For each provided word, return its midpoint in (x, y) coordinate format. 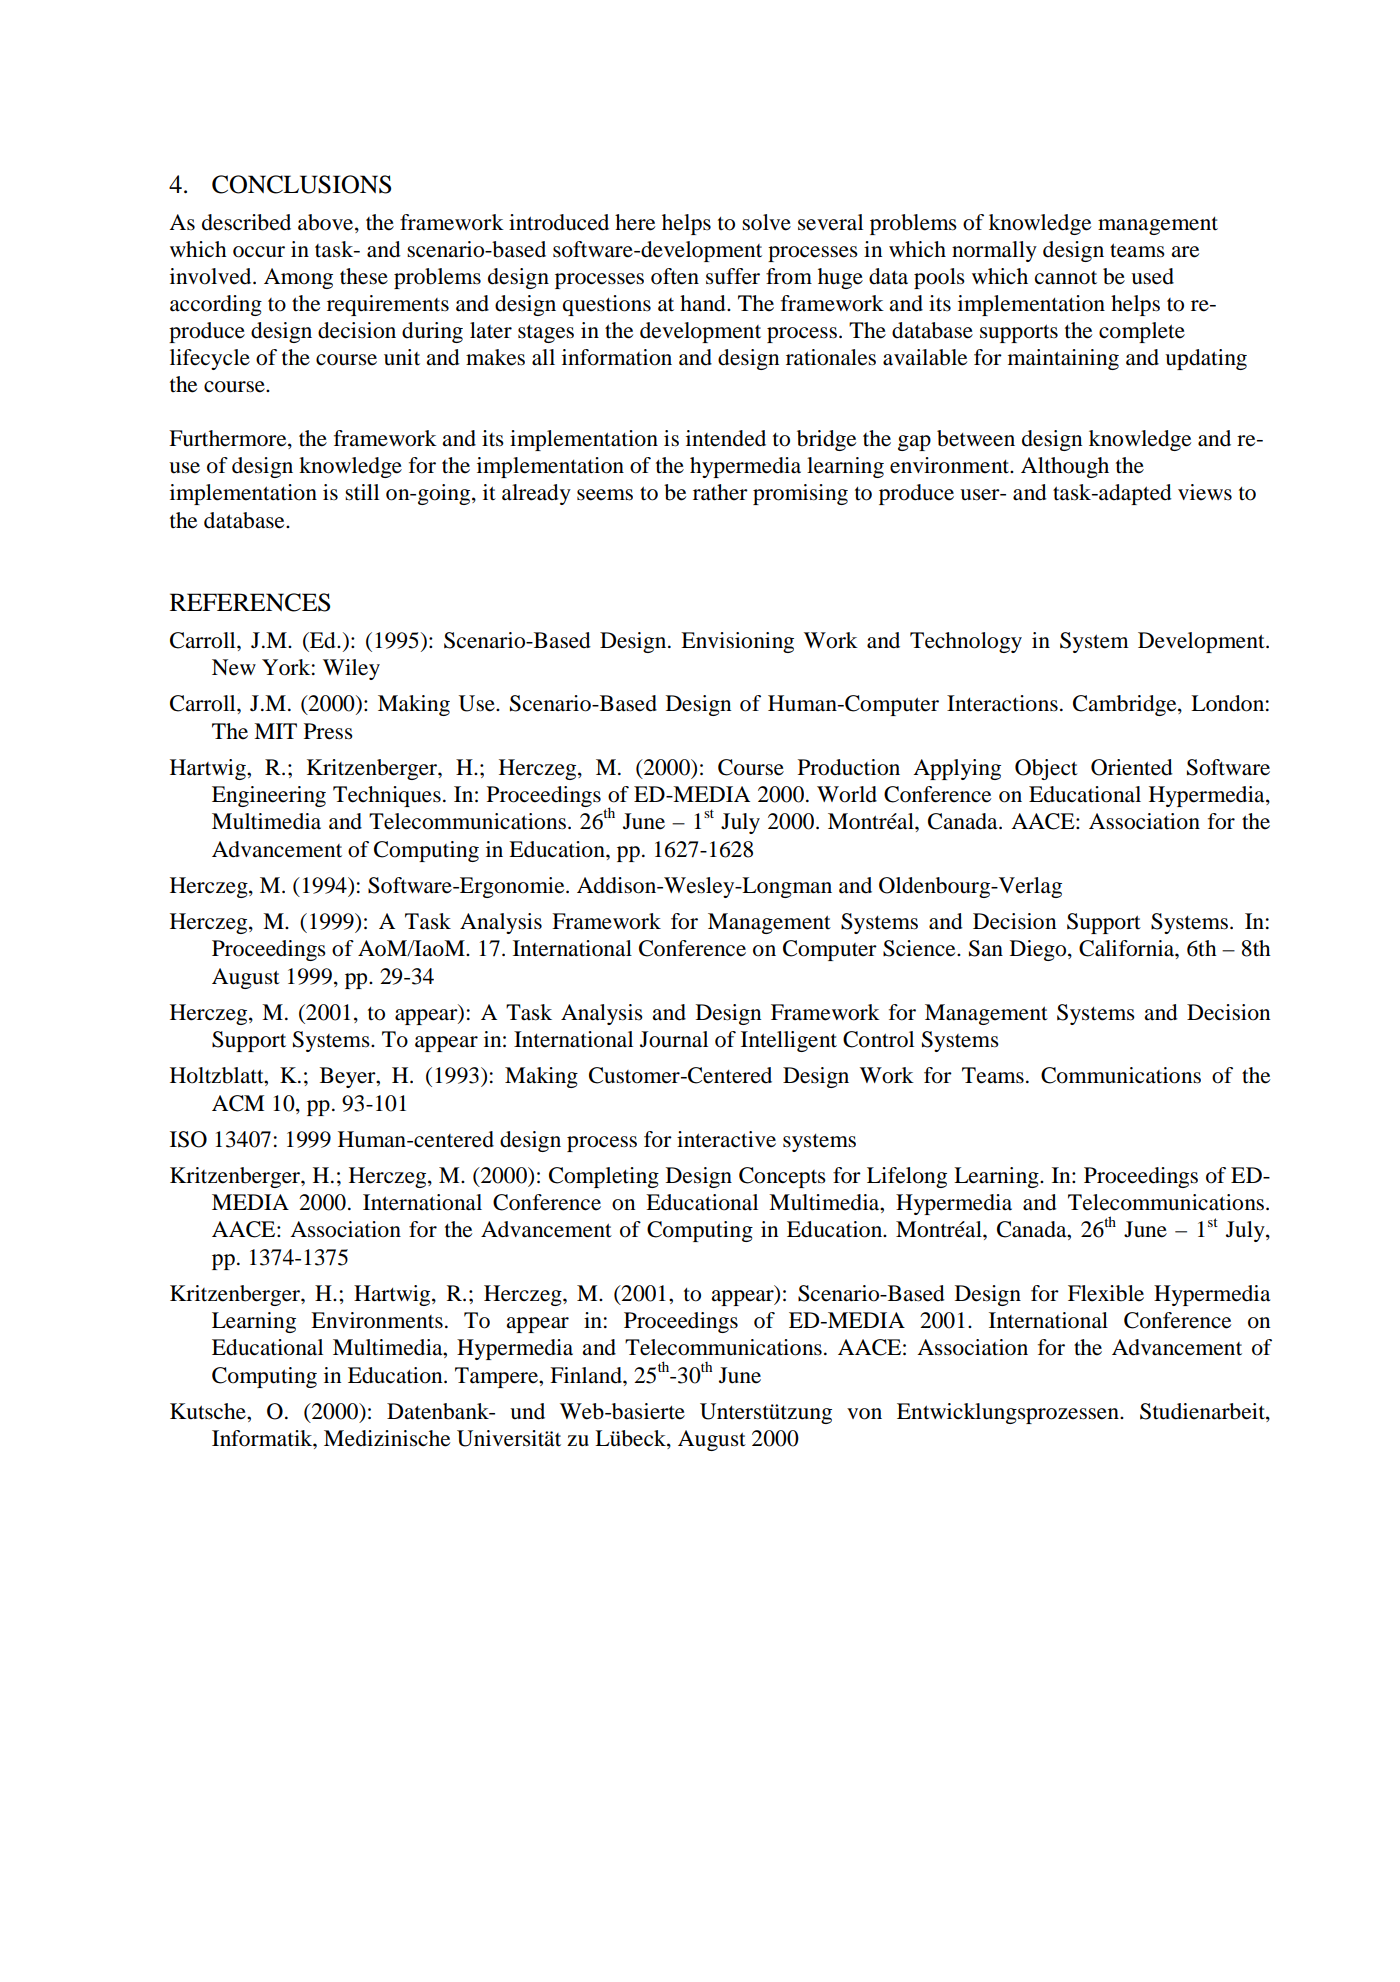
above (327, 223)
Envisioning (737, 642)
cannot (1066, 278)
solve (766, 222)
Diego (1039, 950)
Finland (587, 1375)
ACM (238, 1103)
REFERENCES (250, 602)
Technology (966, 642)
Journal (674, 1039)
